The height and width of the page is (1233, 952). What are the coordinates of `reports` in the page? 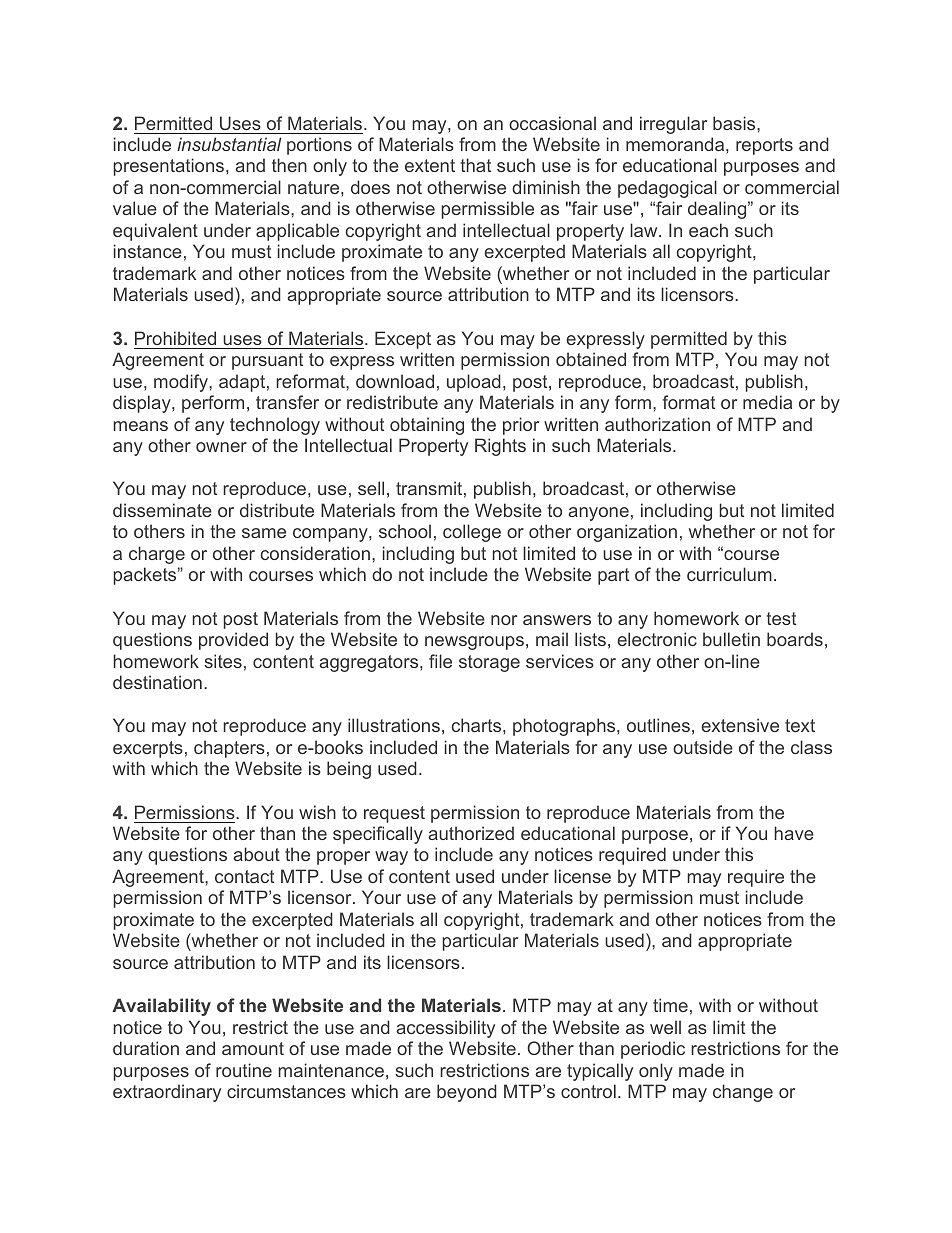 It's located at (764, 146).
